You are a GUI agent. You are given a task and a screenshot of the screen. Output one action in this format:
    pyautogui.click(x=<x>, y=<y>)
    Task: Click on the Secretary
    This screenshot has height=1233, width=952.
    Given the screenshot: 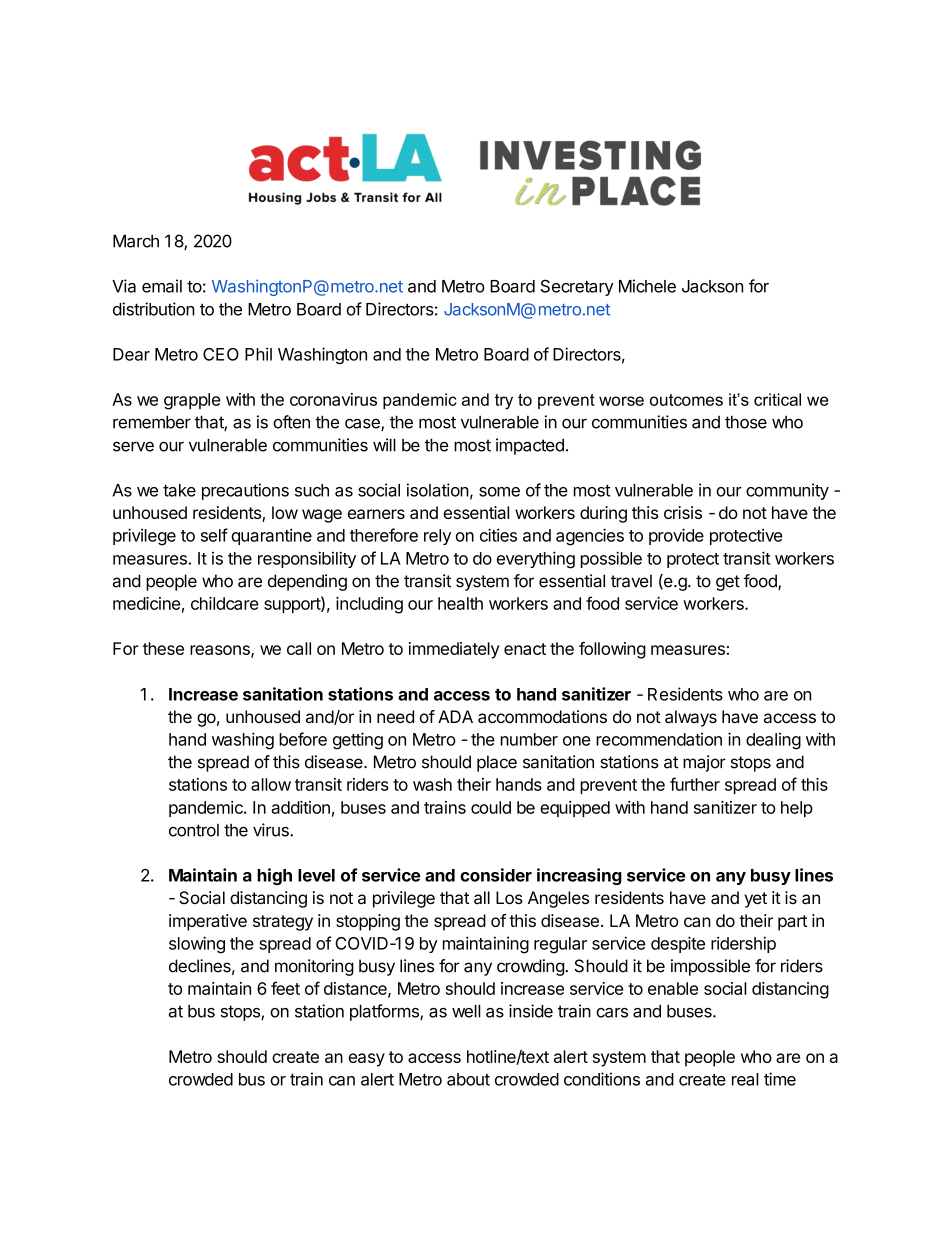 What is the action you would take?
    pyautogui.click(x=577, y=287)
